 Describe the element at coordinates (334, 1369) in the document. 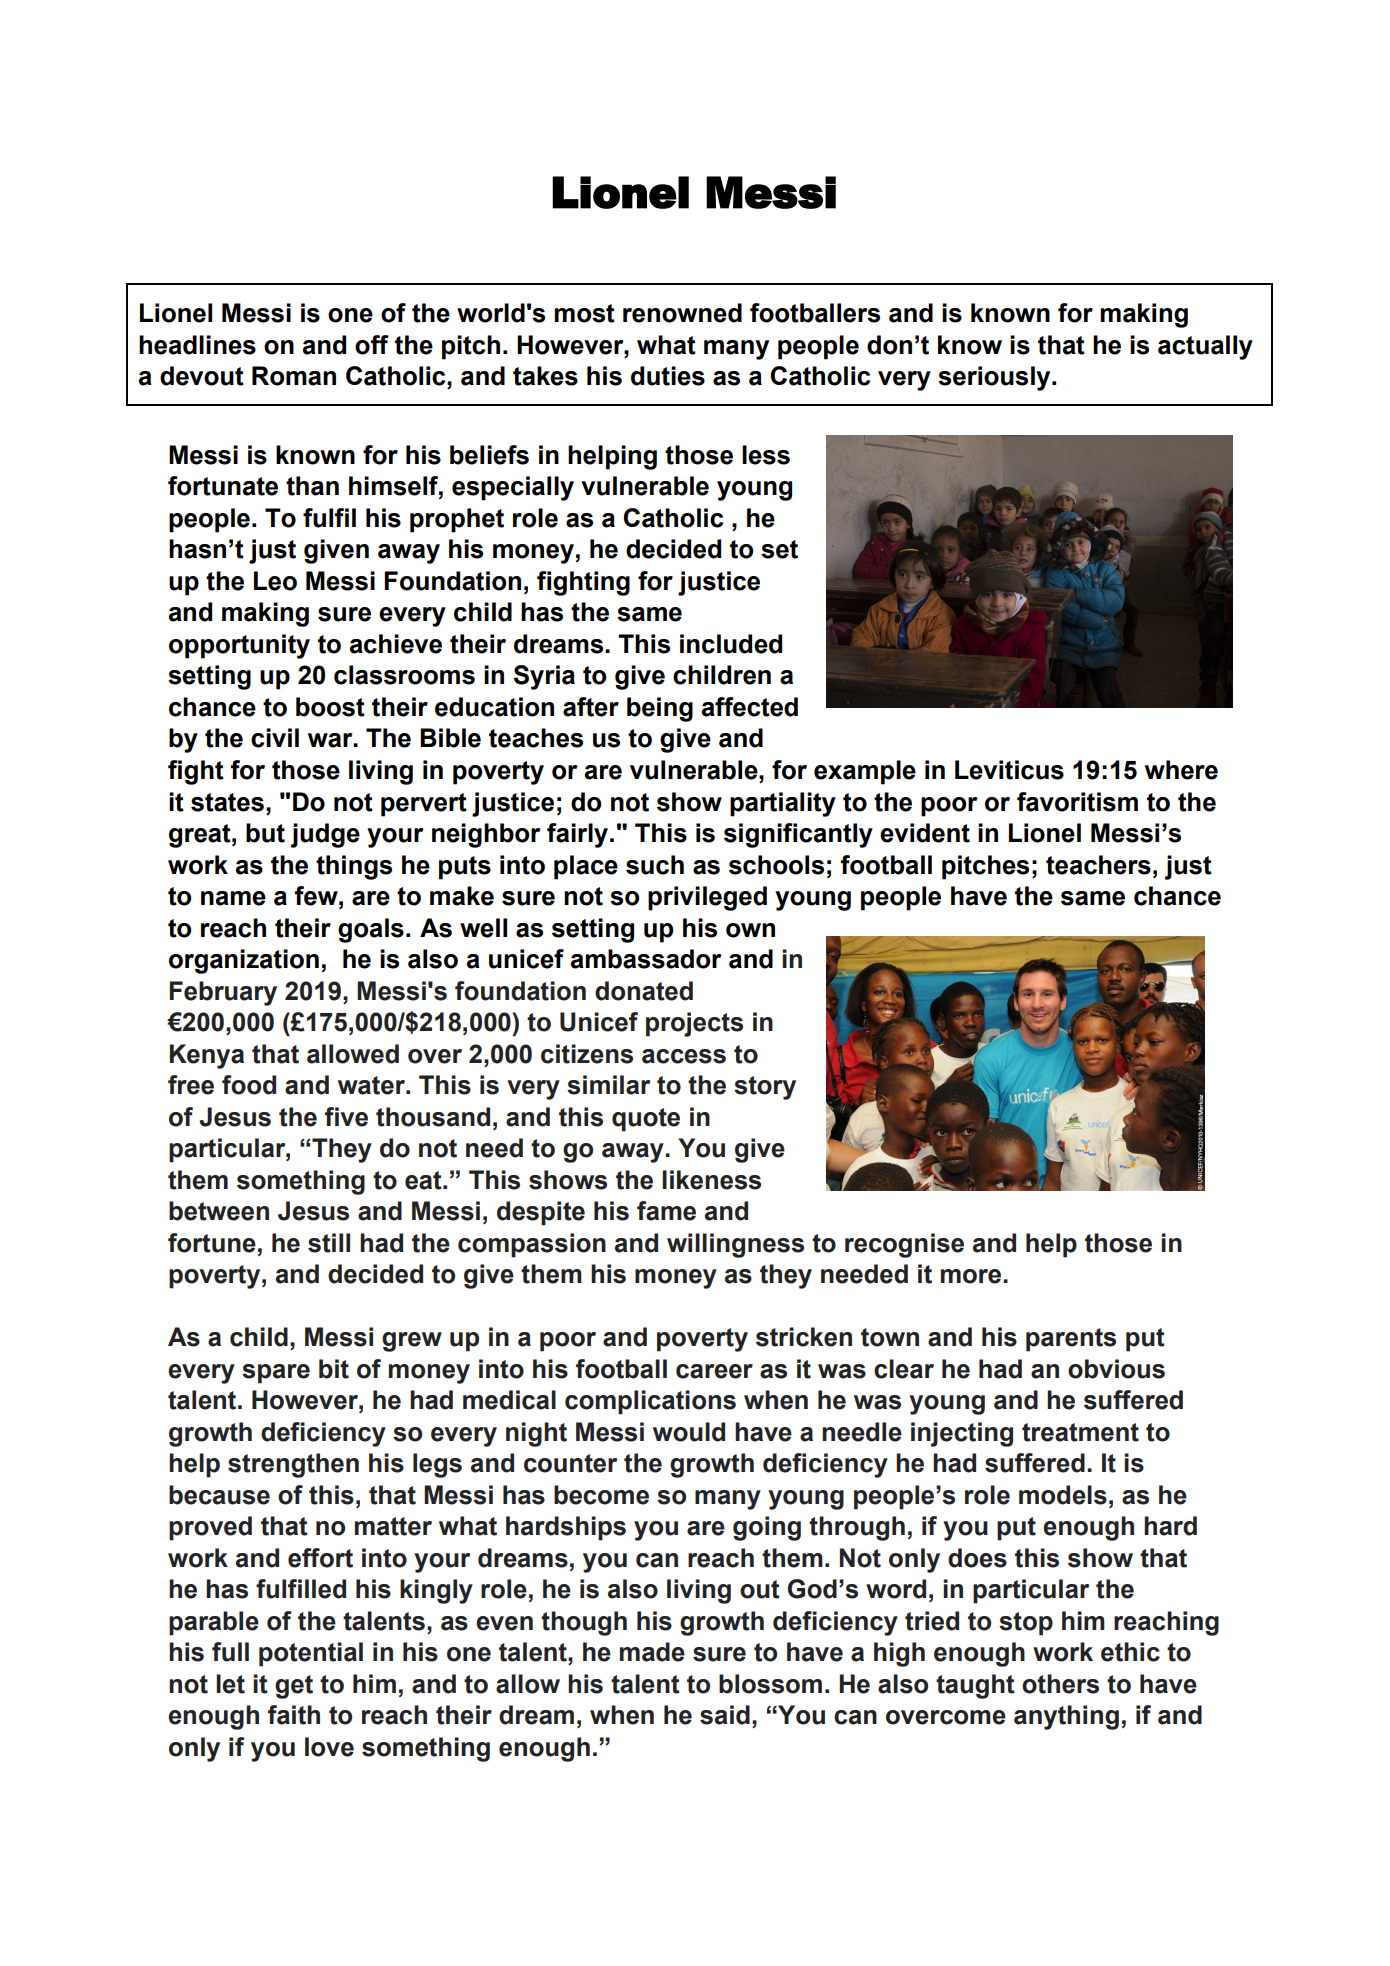

I see `bit` at that location.
